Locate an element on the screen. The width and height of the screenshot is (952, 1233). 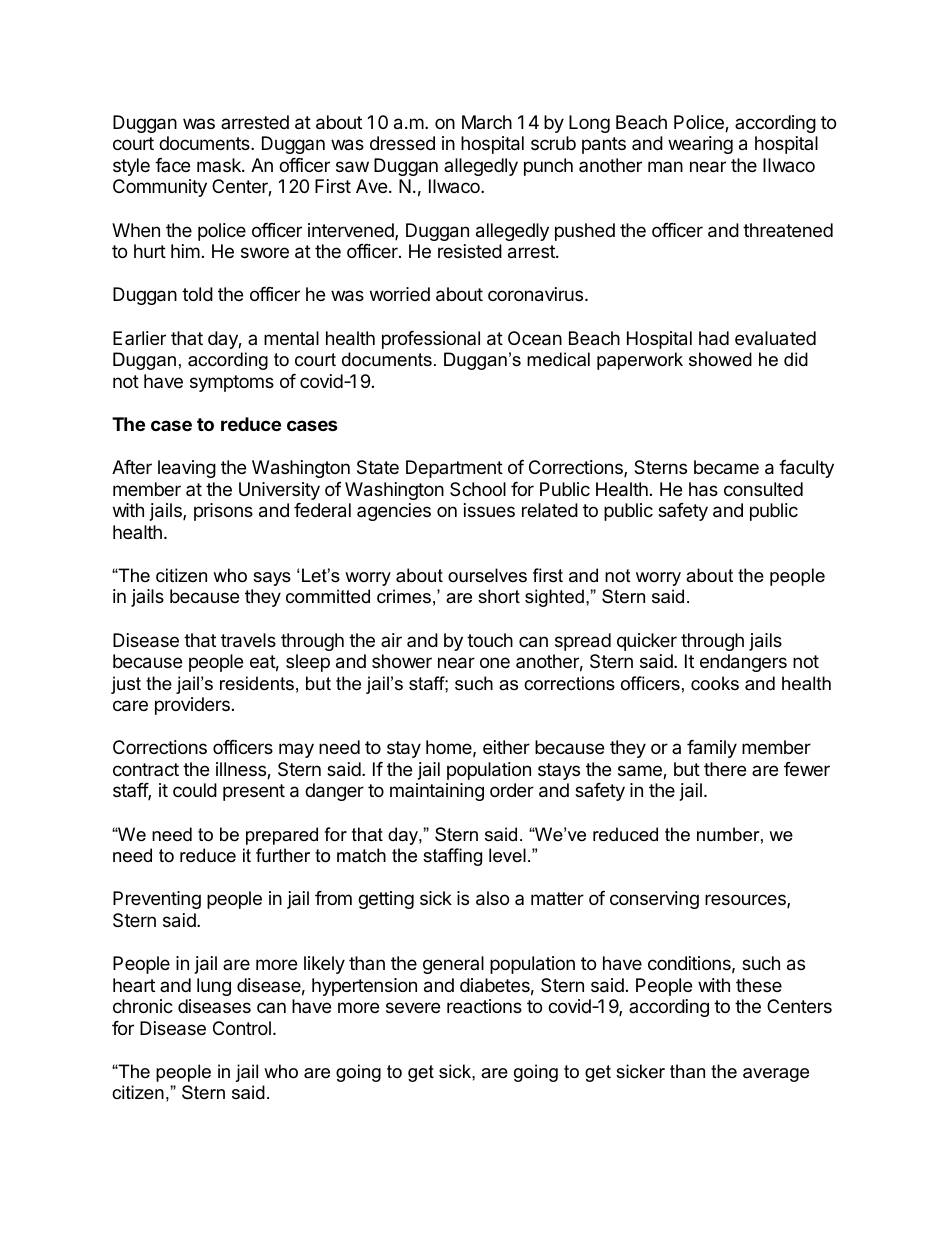
Control is located at coordinates (242, 1028).
